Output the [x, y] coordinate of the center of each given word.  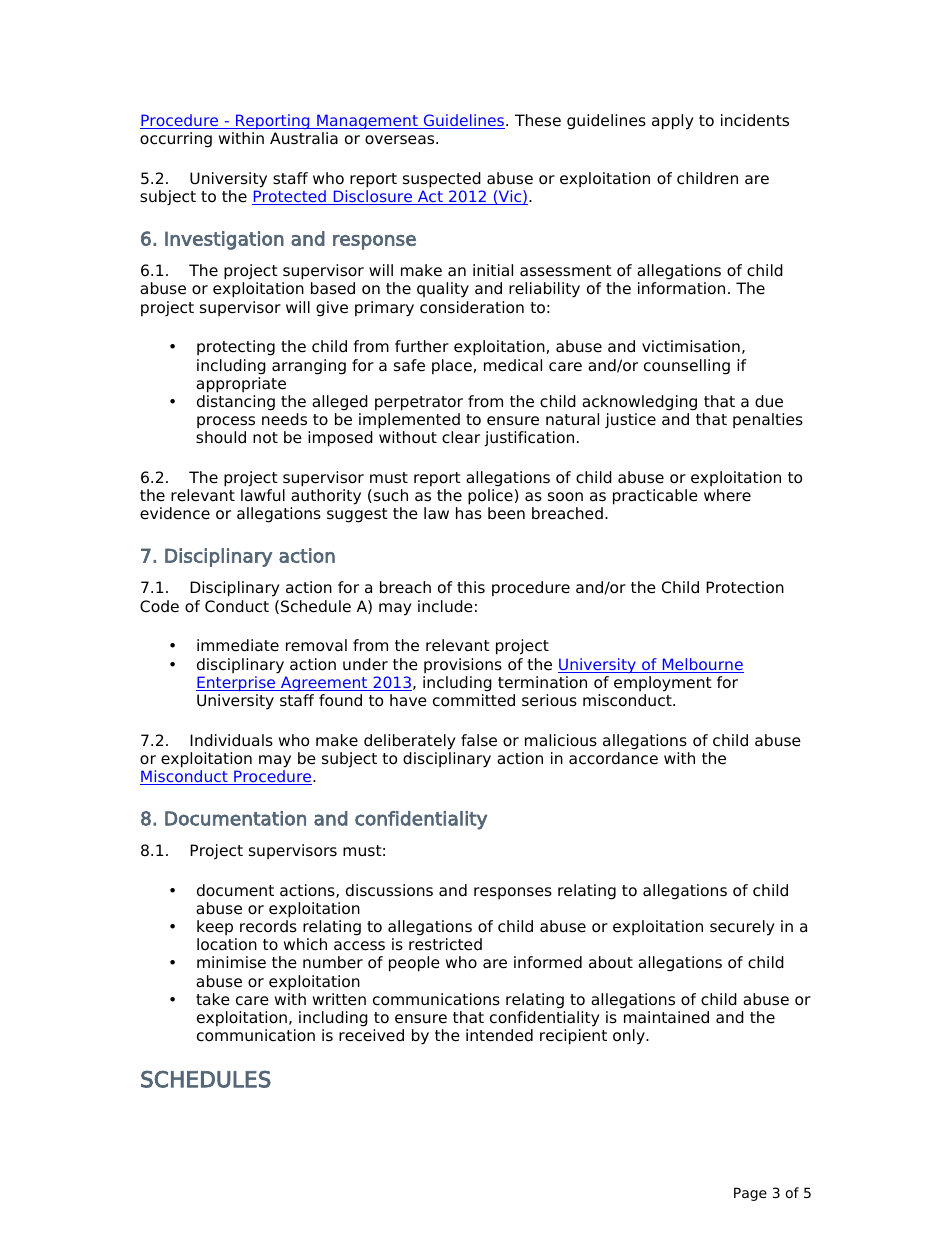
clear [461, 437]
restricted [445, 944]
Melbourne [702, 665]
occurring [176, 140]
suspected [442, 180]
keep [215, 928]
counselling [687, 367]
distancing [236, 403]
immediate [238, 645]
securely [742, 928]
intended [499, 1035]
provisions [463, 666]
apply [673, 122]
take [213, 999]
